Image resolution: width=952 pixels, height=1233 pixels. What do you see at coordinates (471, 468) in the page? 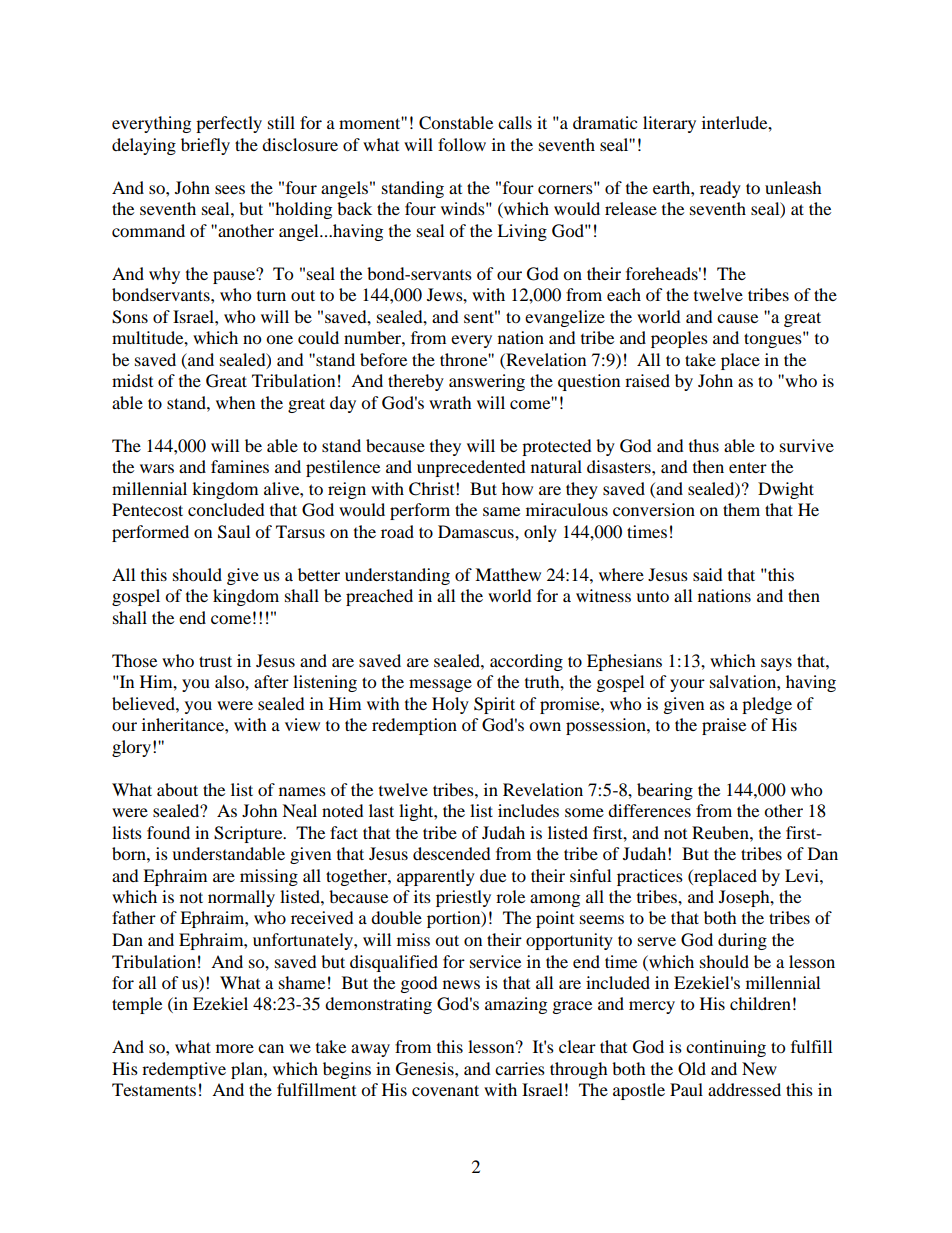
I see `unprecedented` at bounding box center [471, 468].
